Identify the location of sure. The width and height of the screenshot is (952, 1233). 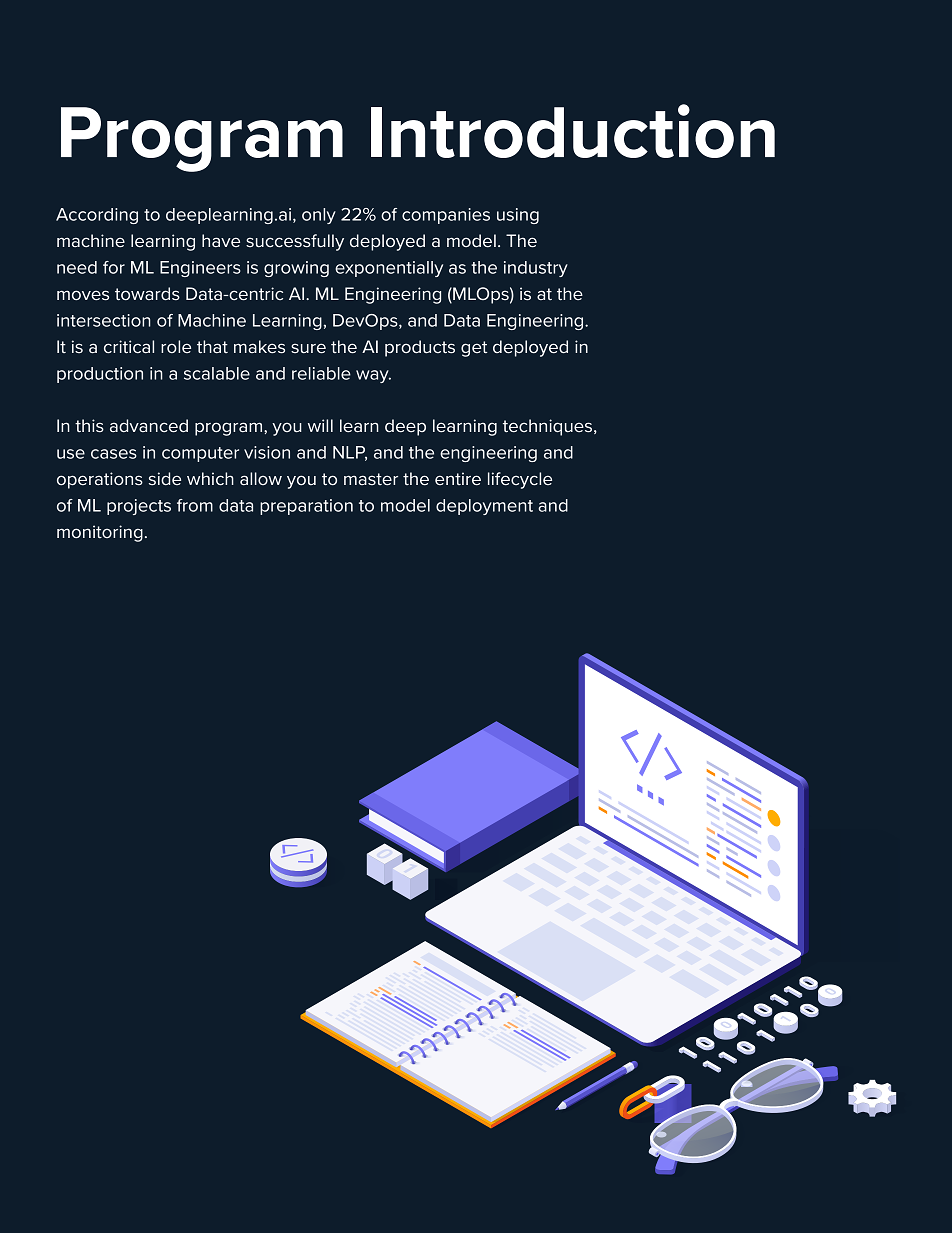
(308, 348).
